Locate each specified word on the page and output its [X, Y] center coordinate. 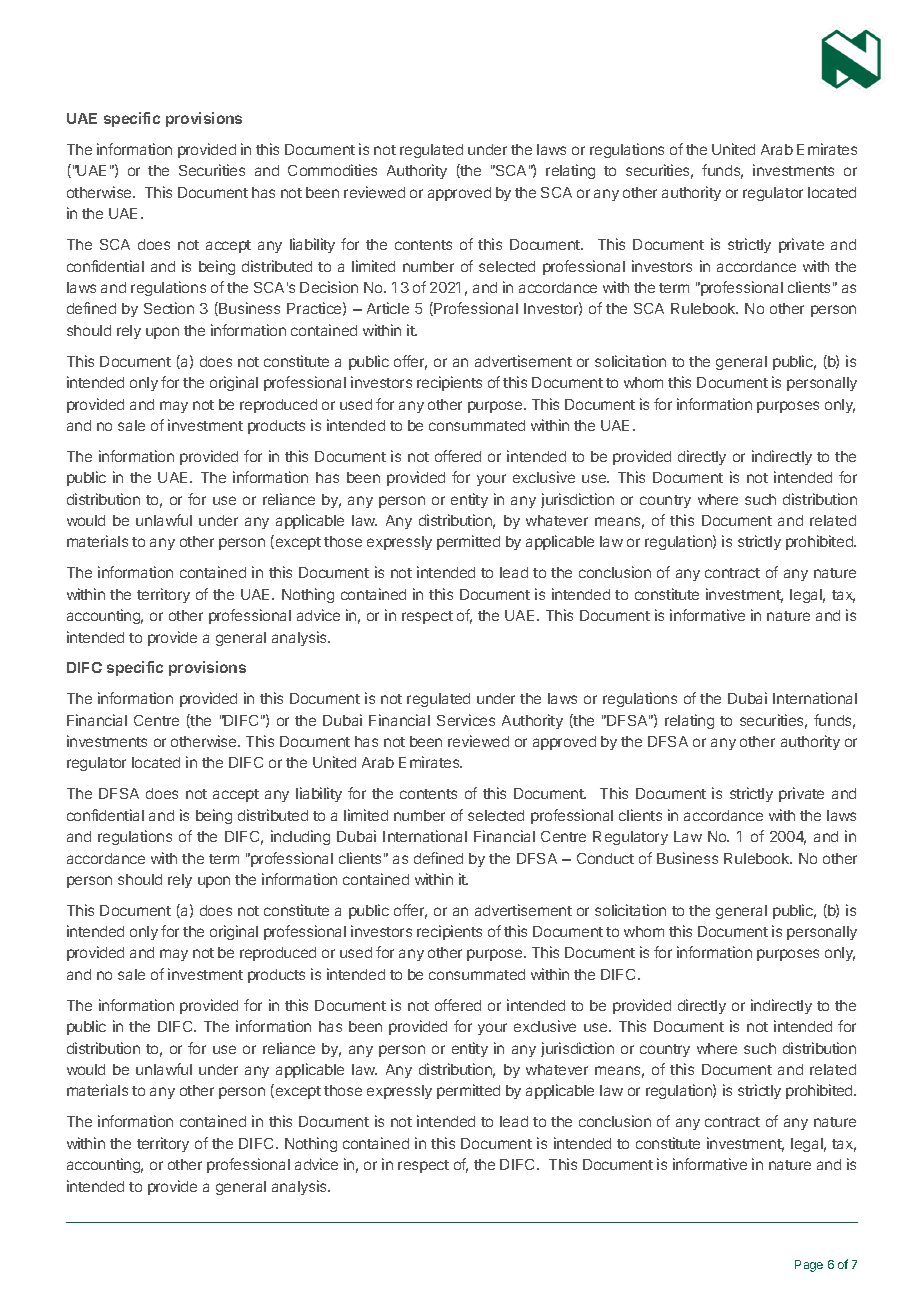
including [300, 837]
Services [466, 720]
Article [388, 308]
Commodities [332, 170]
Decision [329, 287]
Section [169, 308]
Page [809, 1266]
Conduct [605, 858]
